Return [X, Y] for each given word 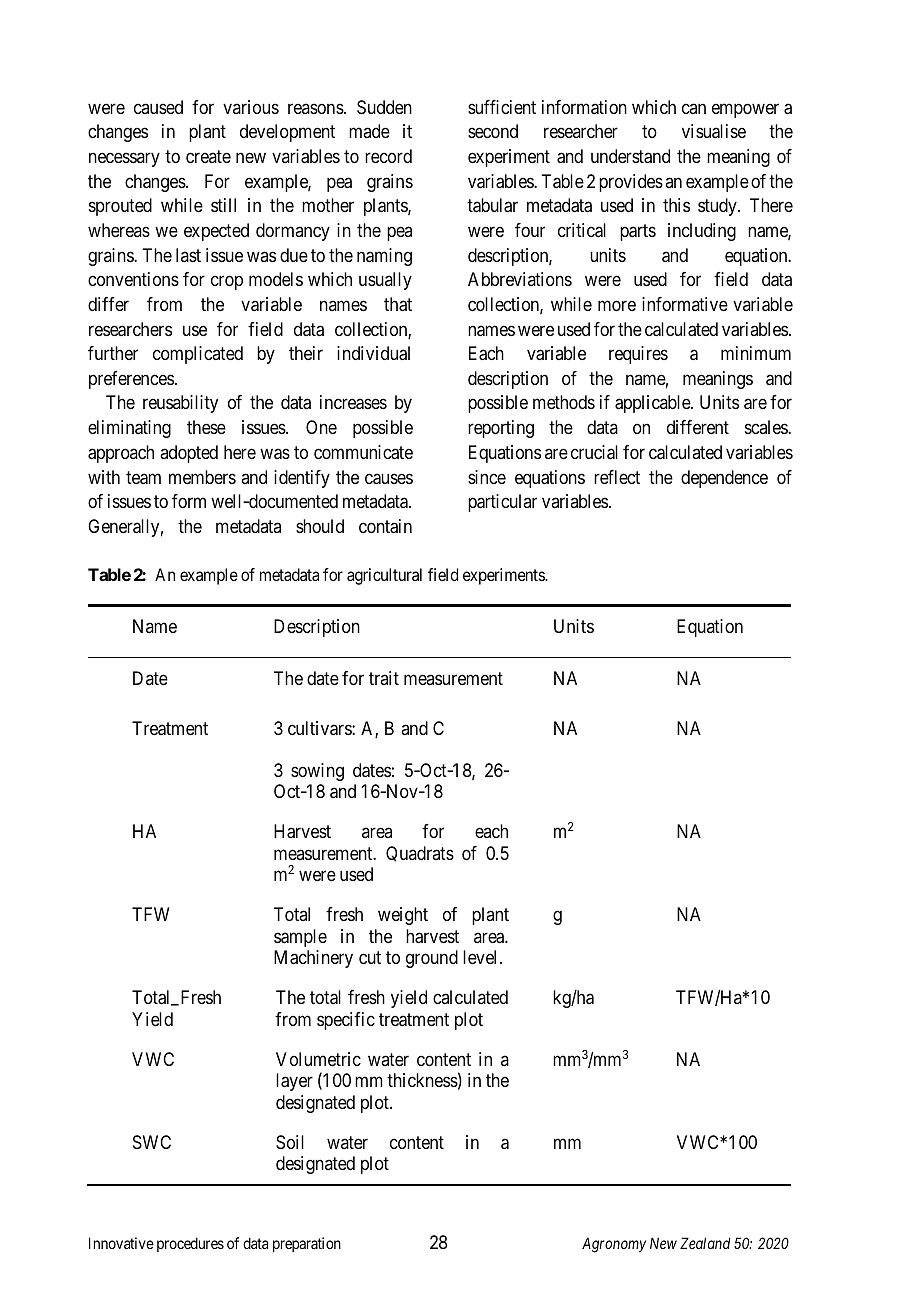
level [482, 957]
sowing [317, 772]
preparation [307, 1244]
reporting [501, 429]
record [388, 156]
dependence [724, 479]
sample [300, 938]
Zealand [705, 1243]
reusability [180, 404]
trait [384, 678]
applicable [653, 404]
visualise [714, 131]
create [208, 156]
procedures [190, 1244]
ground [432, 959]
